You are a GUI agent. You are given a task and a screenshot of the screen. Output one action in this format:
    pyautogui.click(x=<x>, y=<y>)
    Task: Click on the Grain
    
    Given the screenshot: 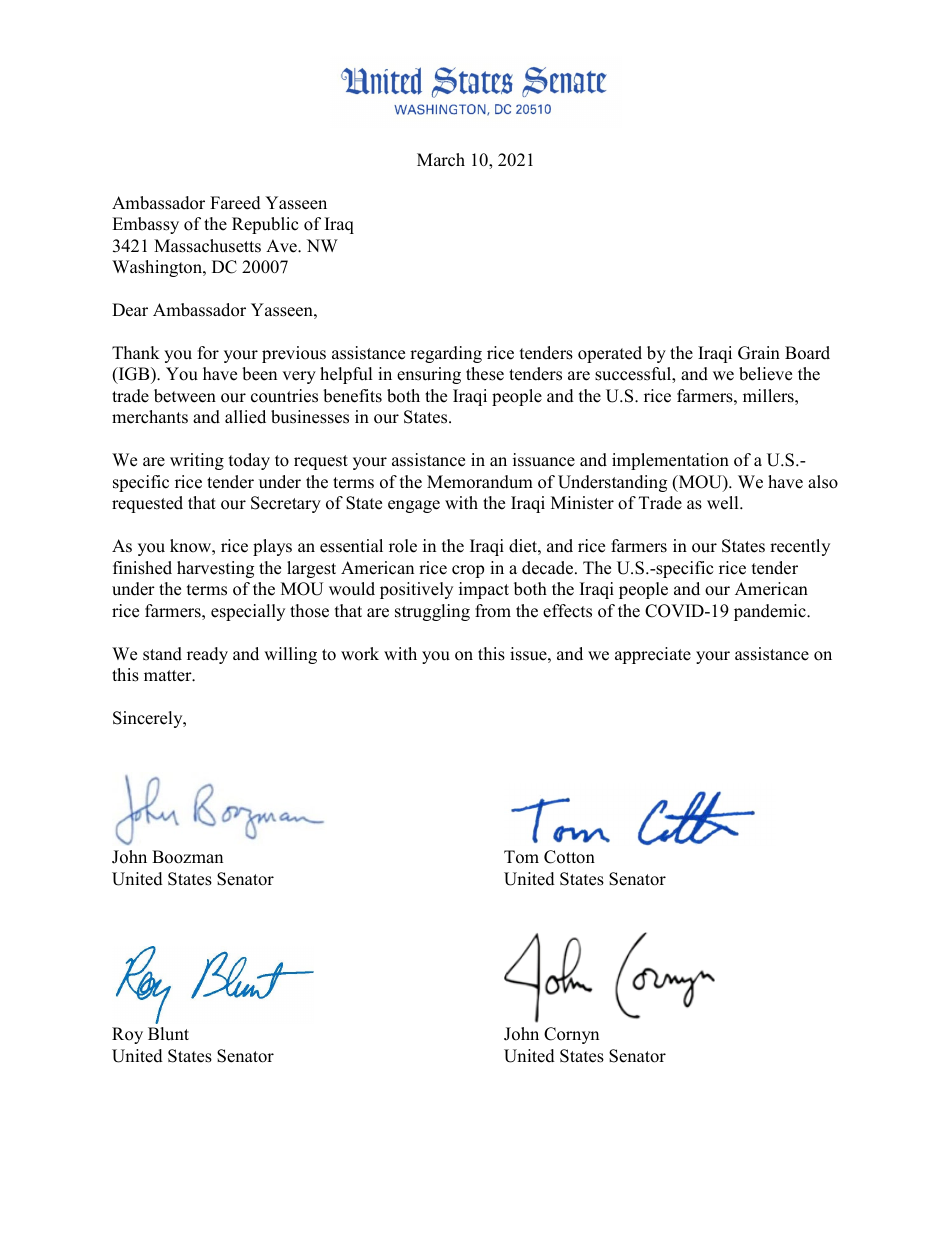 What is the action you would take?
    pyautogui.click(x=759, y=353)
